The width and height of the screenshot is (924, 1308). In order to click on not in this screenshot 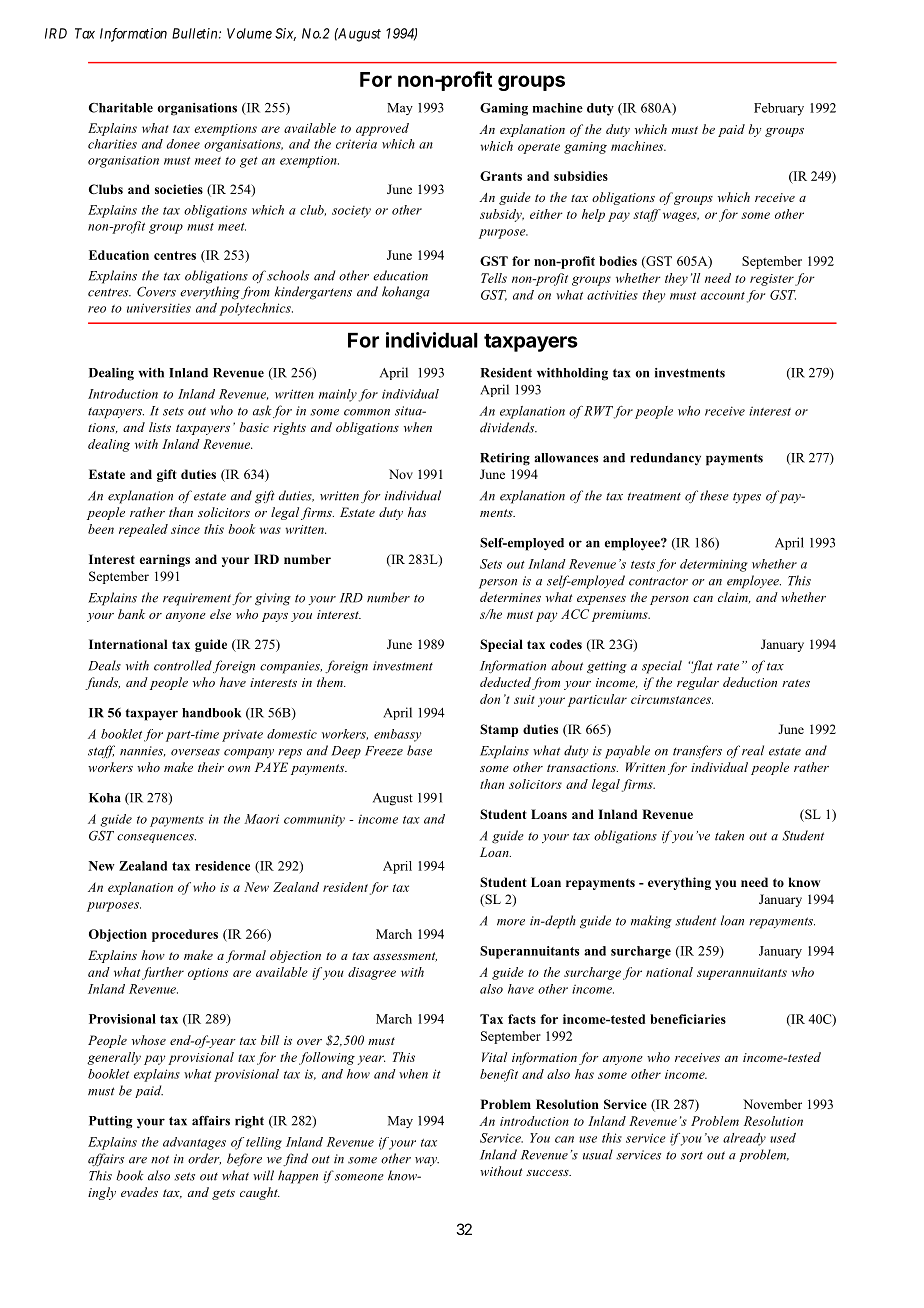, I will do `click(160, 1159)`.
